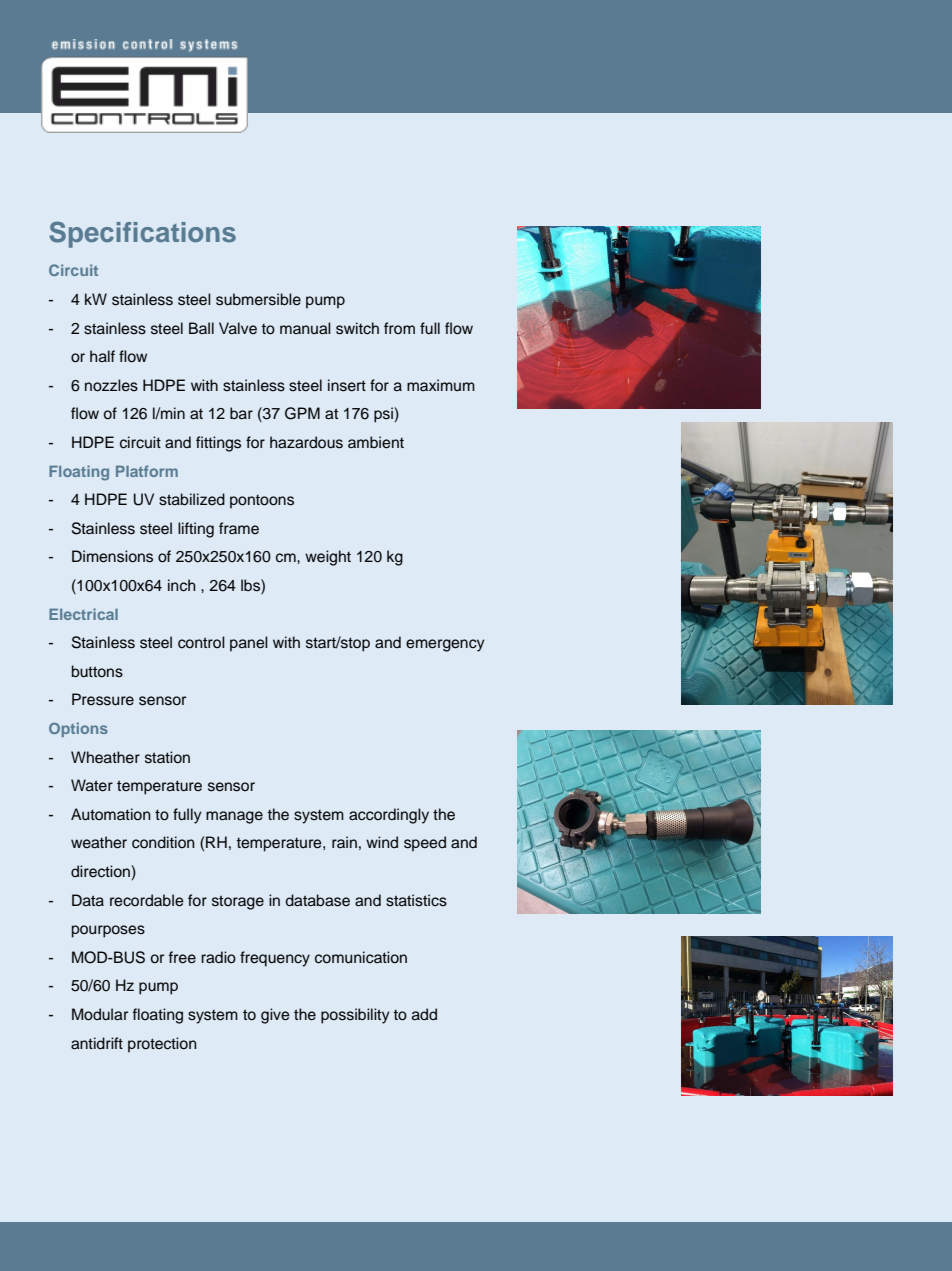 This screenshot has width=952, height=1271. What do you see at coordinates (105, 757) in the screenshot?
I see `Wheather` at bounding box center [105, 757].
